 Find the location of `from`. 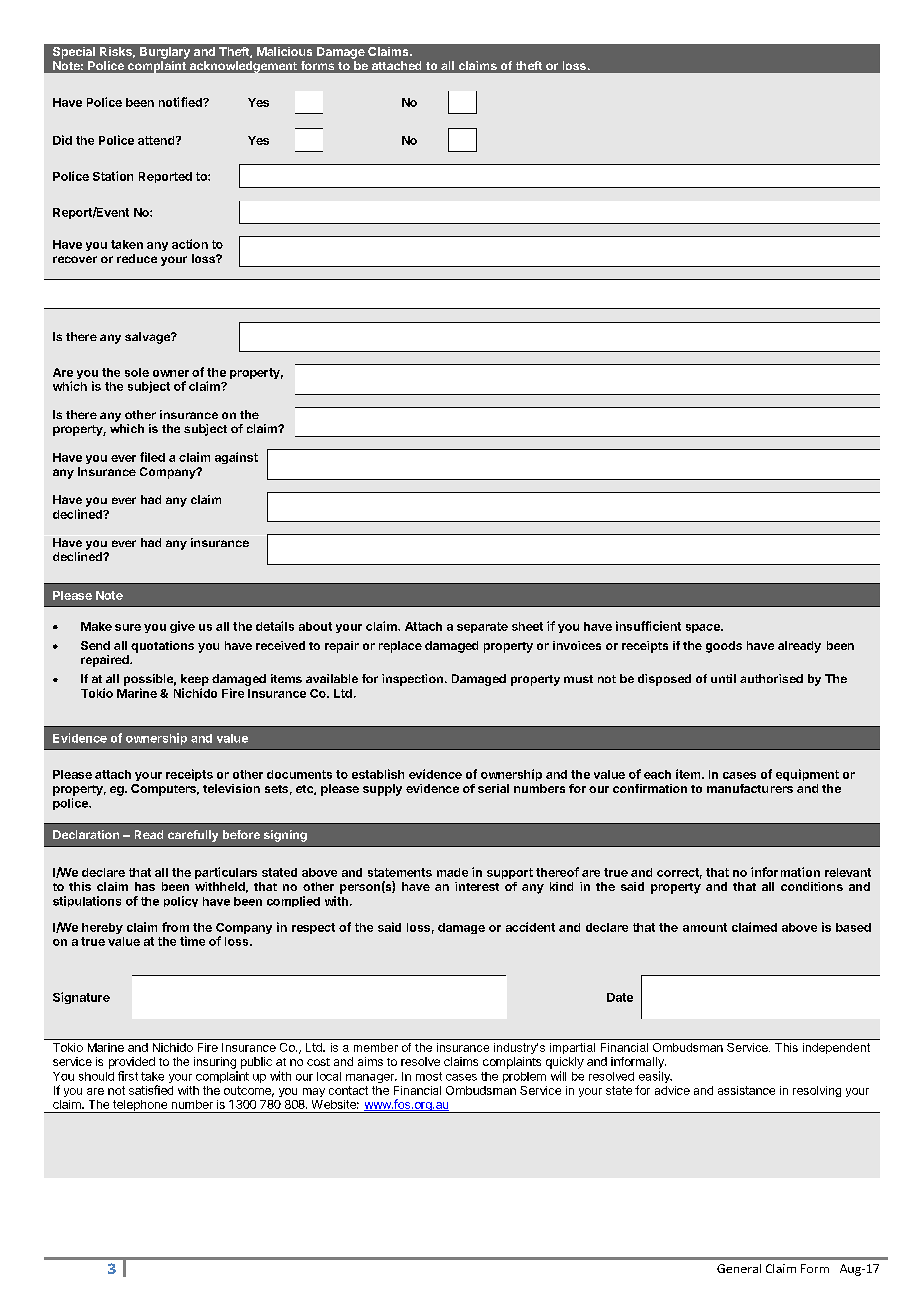

from is located at coordinates (175, 927).
